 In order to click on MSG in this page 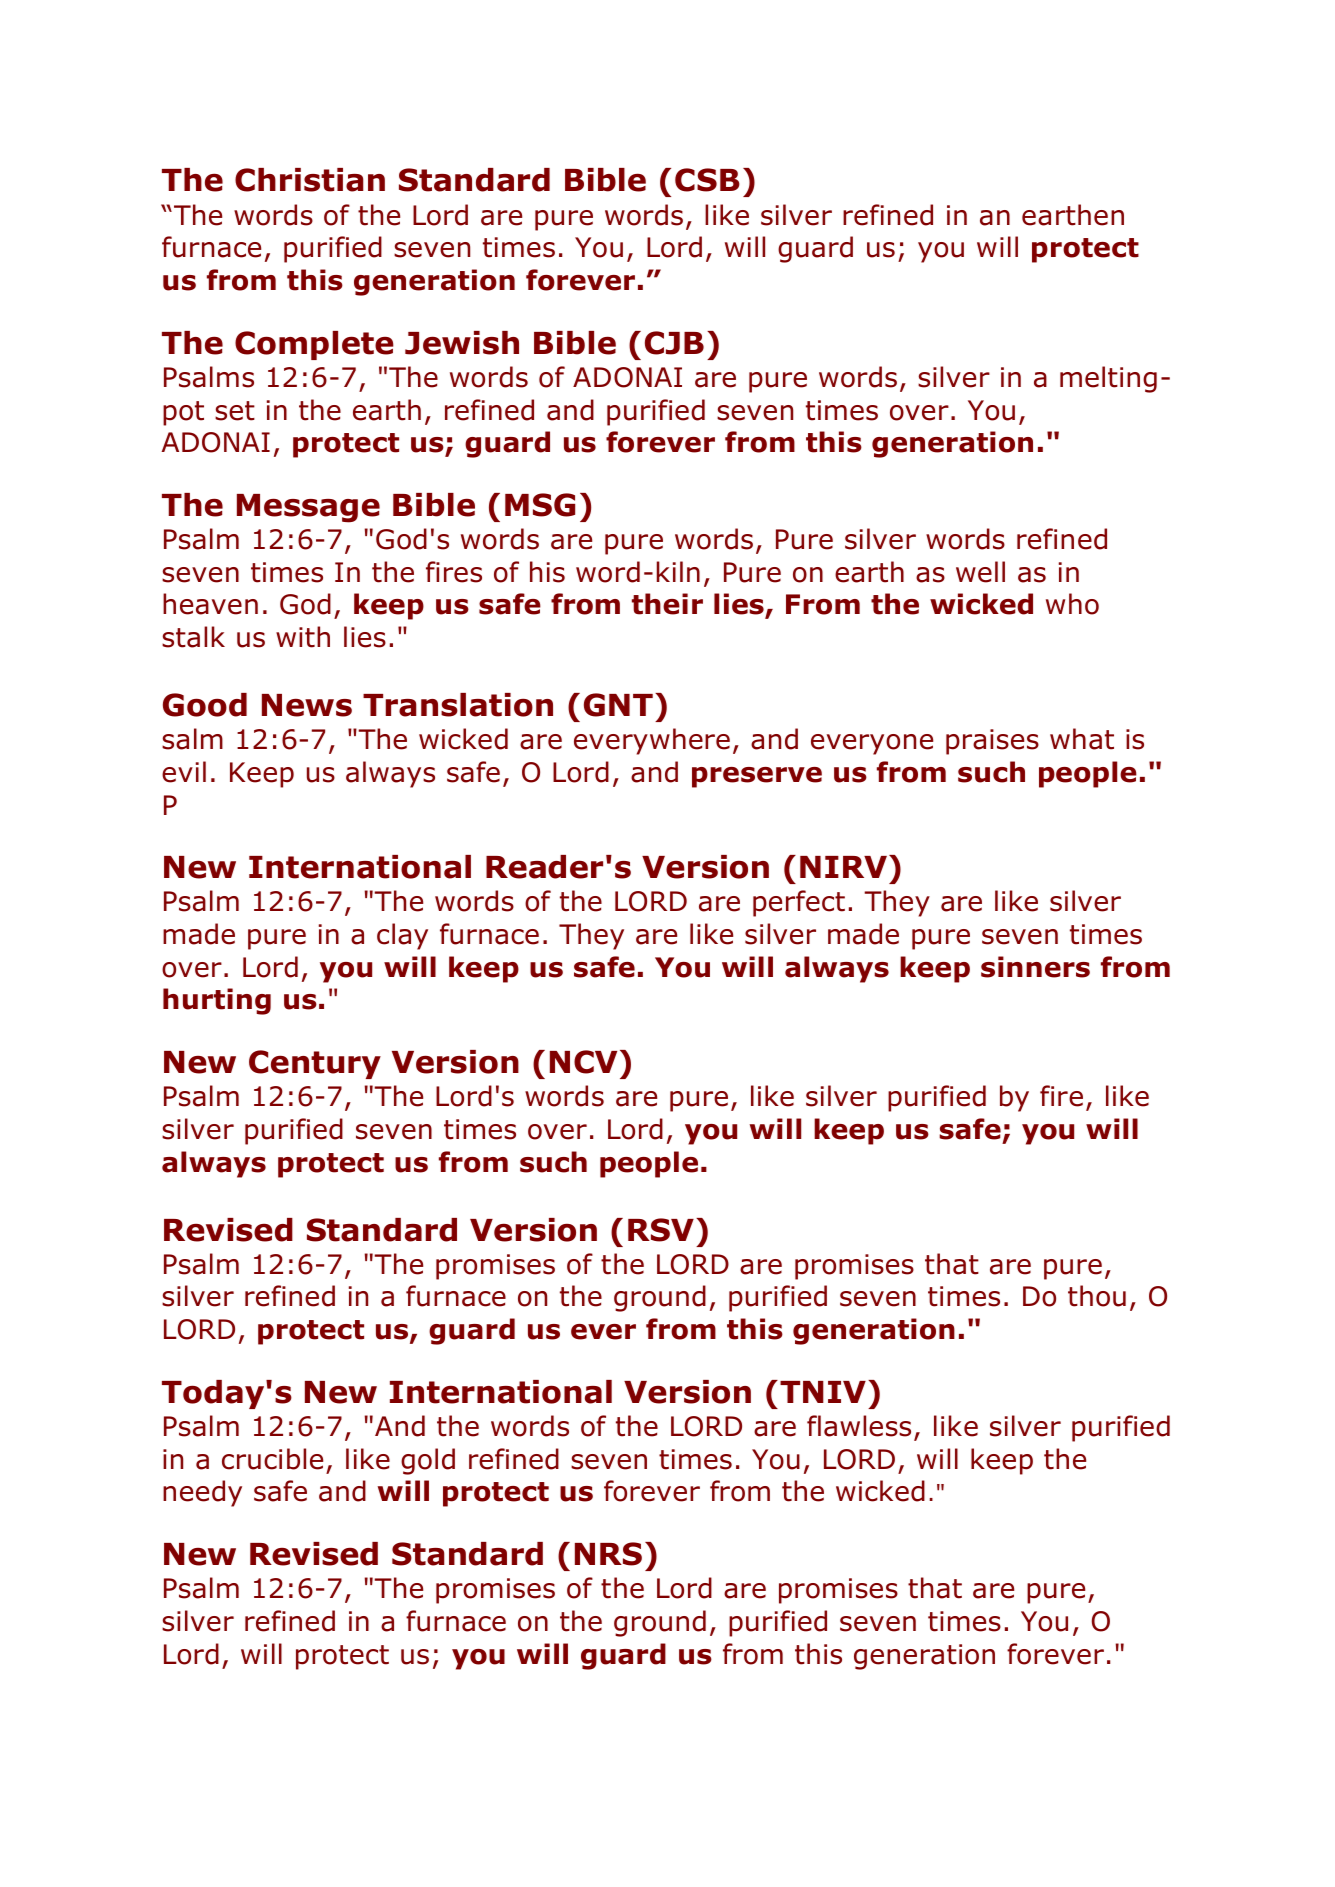, I will do `click(540, 505)`.
